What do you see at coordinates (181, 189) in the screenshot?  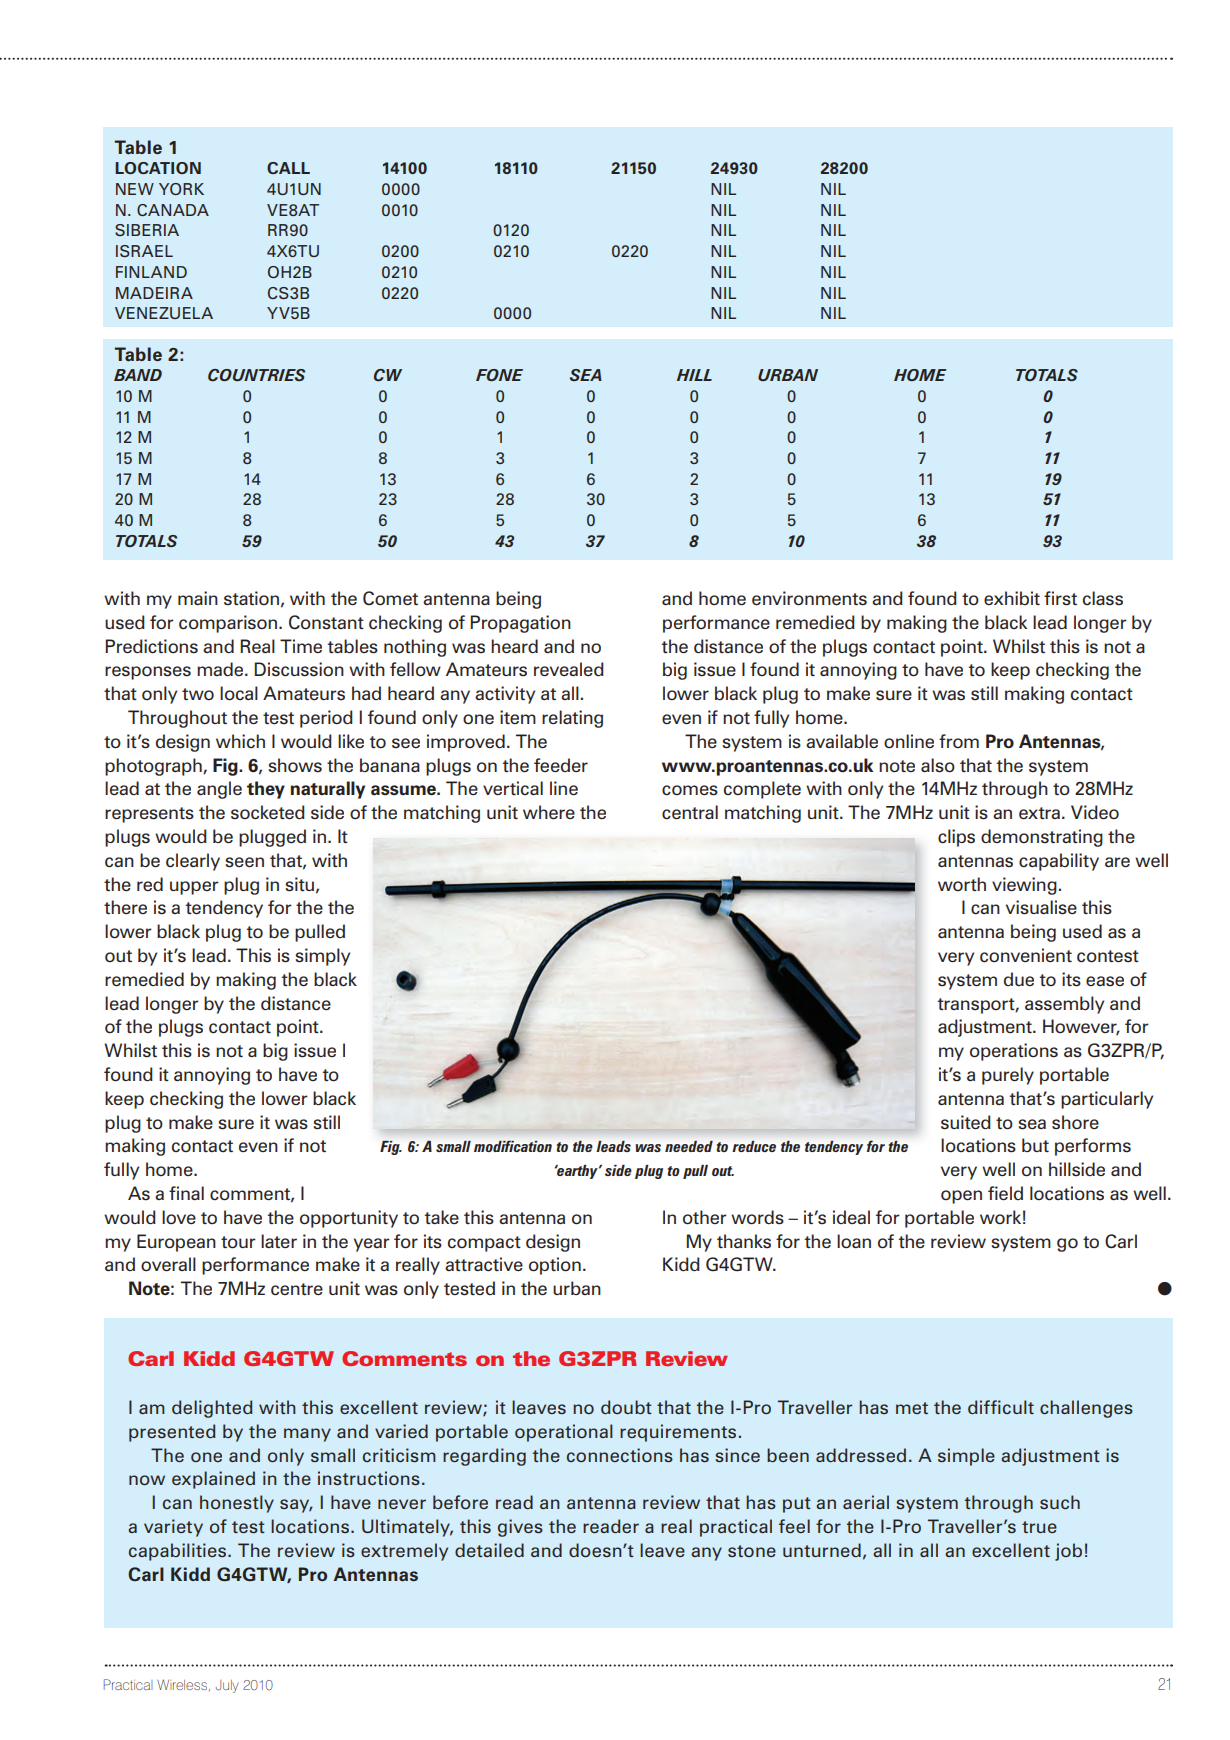 I see `YORK` at bounding box center [181, 189].
